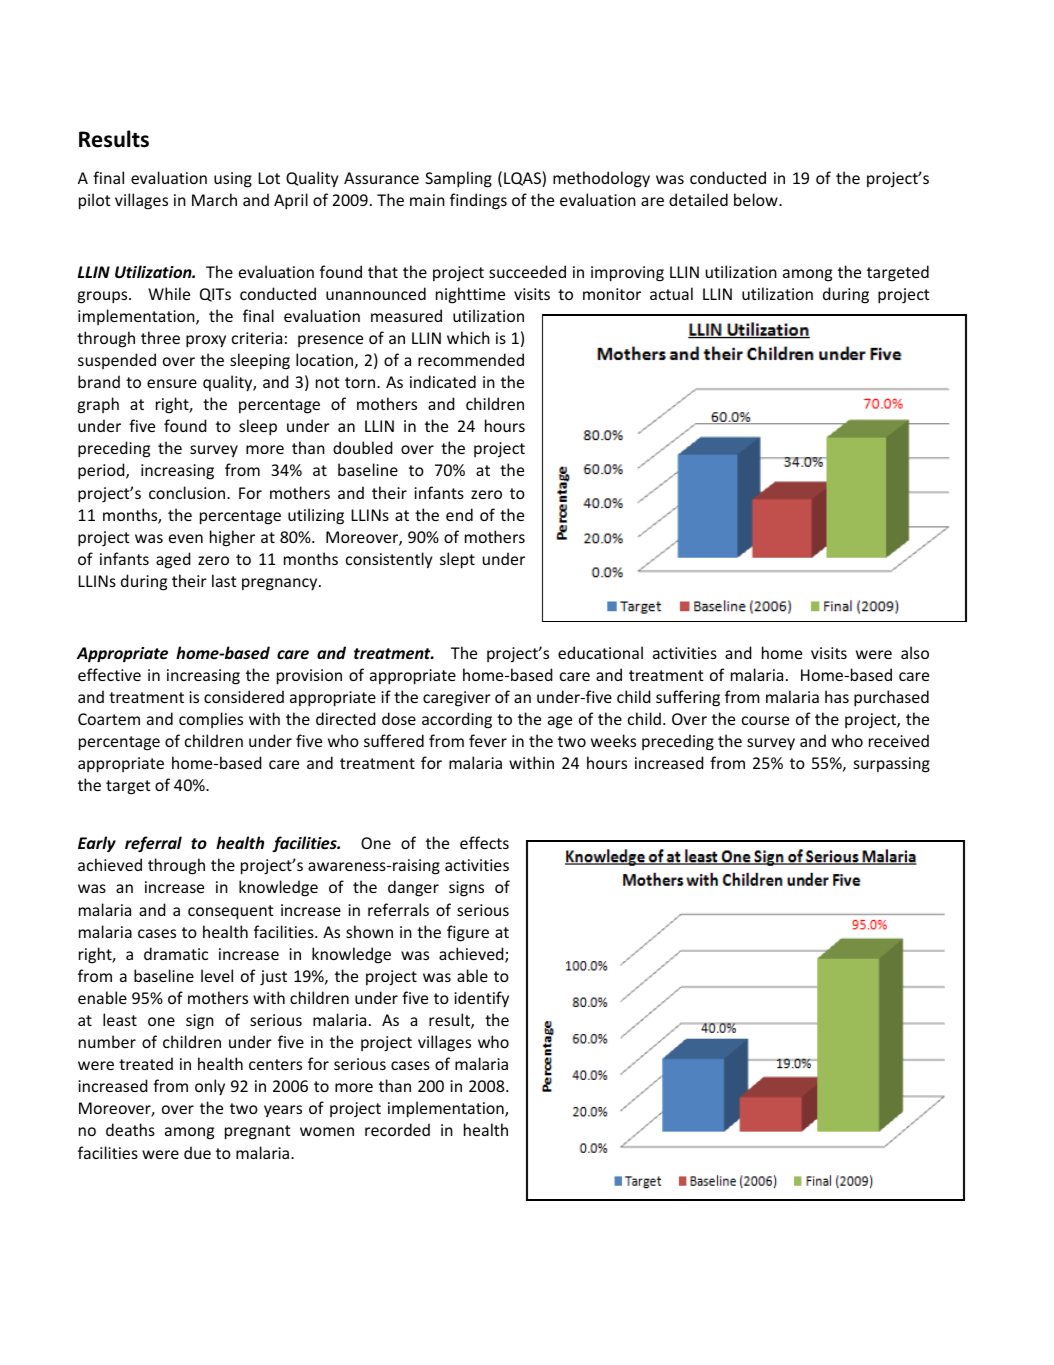 This image has height=1365, width=1054. I want to click on due, so click(197, 1152).
